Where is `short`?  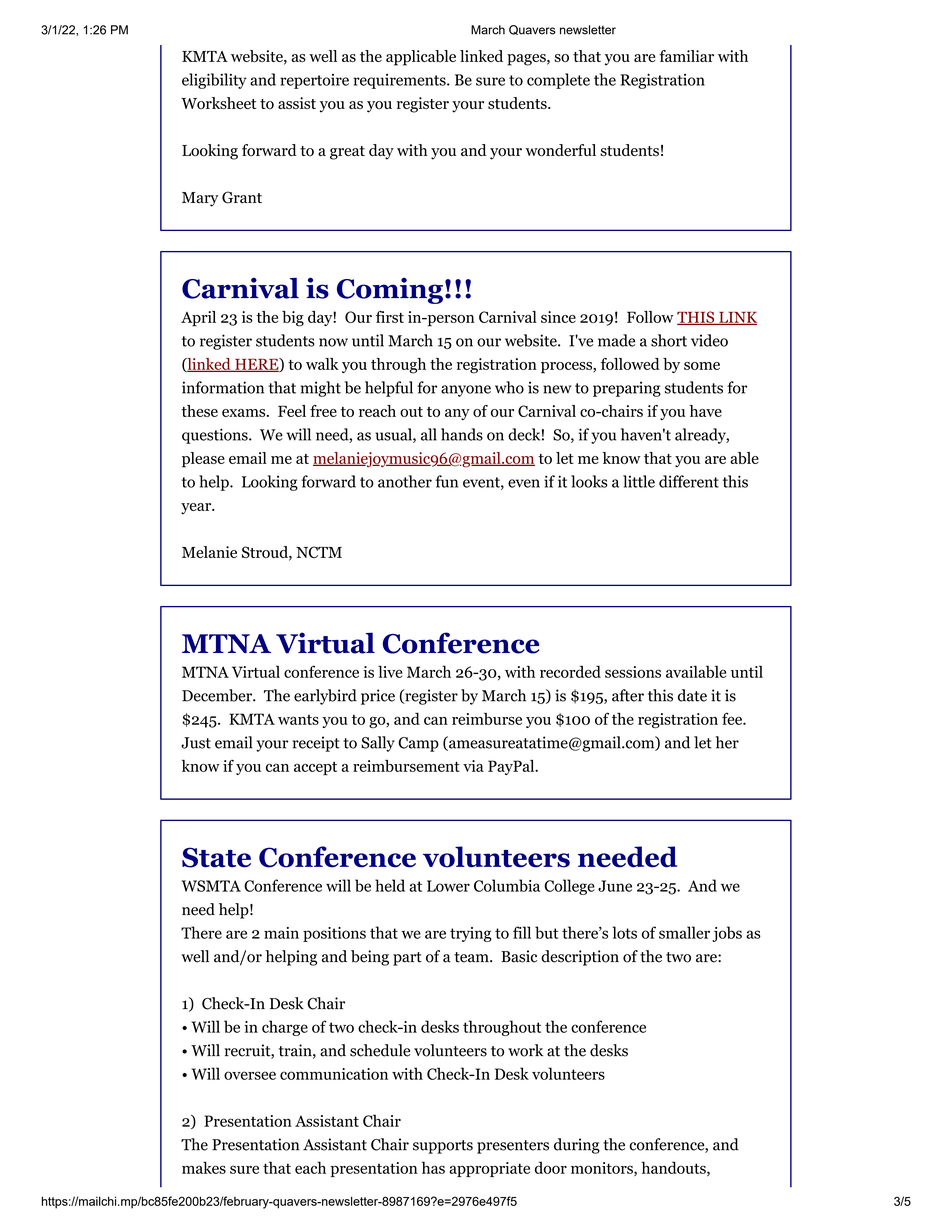
short is located at coordinates (669, 340).
